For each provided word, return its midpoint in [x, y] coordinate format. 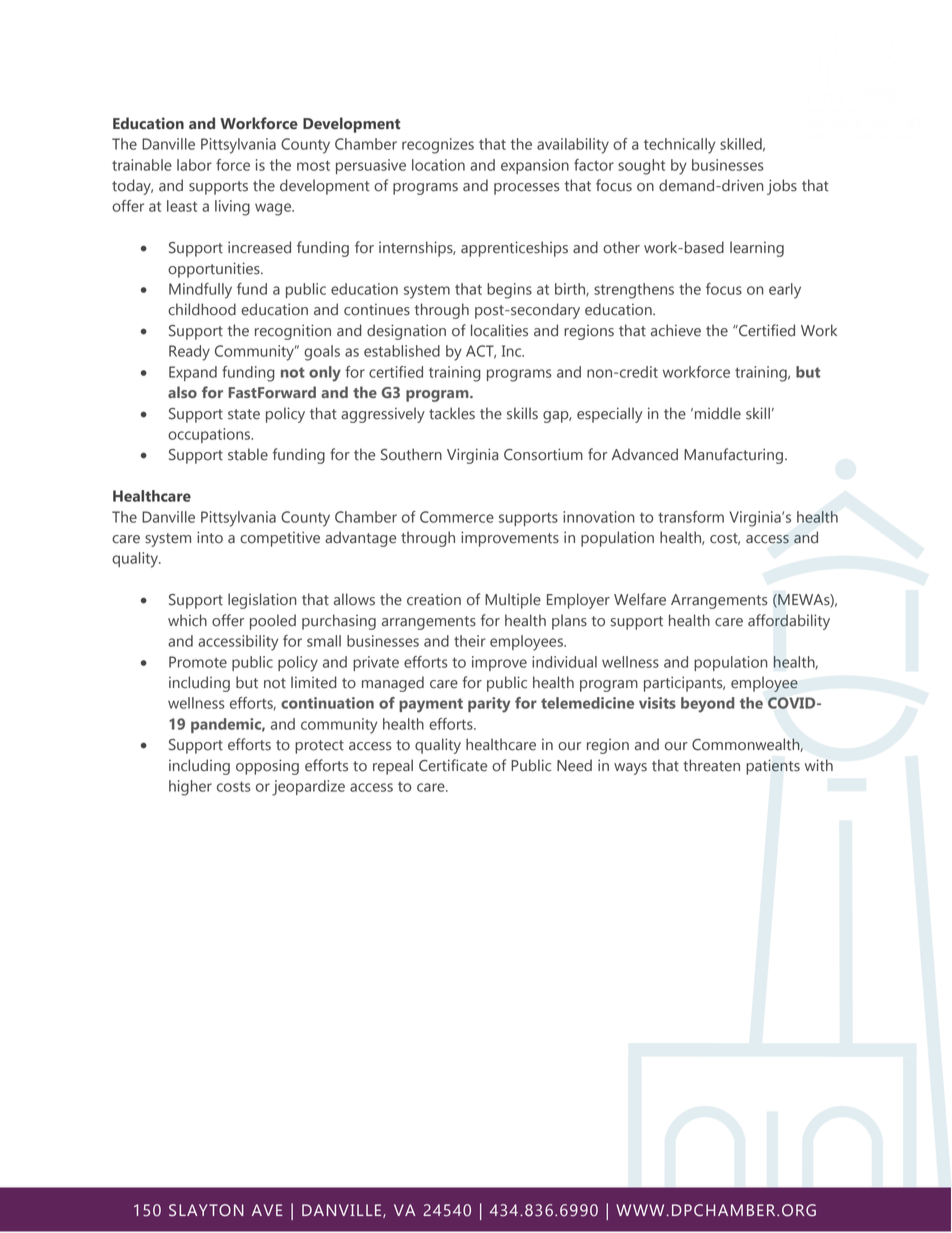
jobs [782, 187]
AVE [267, 1210]
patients [773, 767]
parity [489, 705]
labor [194, 165]
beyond [708, 705]
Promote [198, 662]
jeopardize [308, 788]
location [438, 165]
